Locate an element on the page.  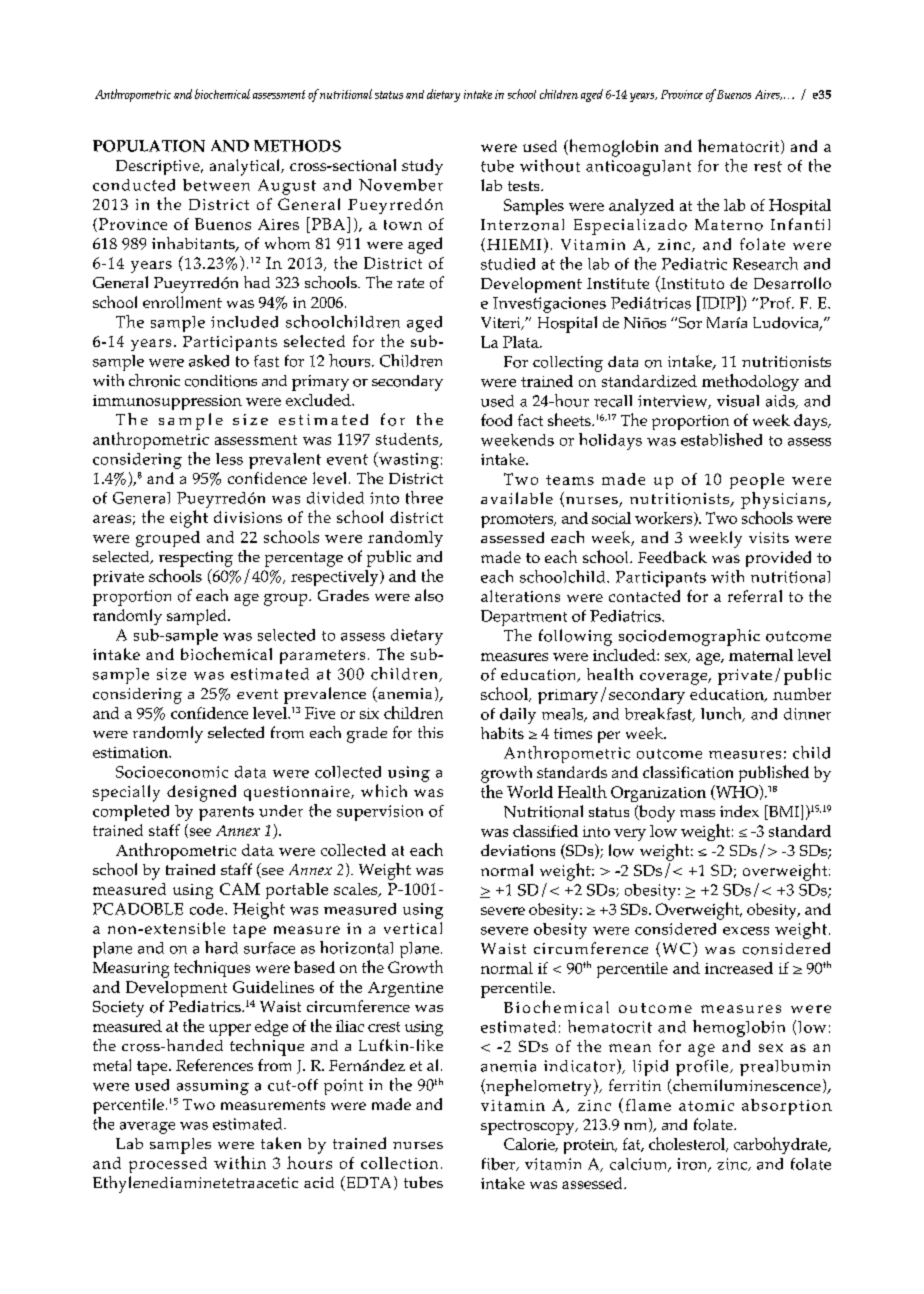
study is located at coordinates (422, 167).
